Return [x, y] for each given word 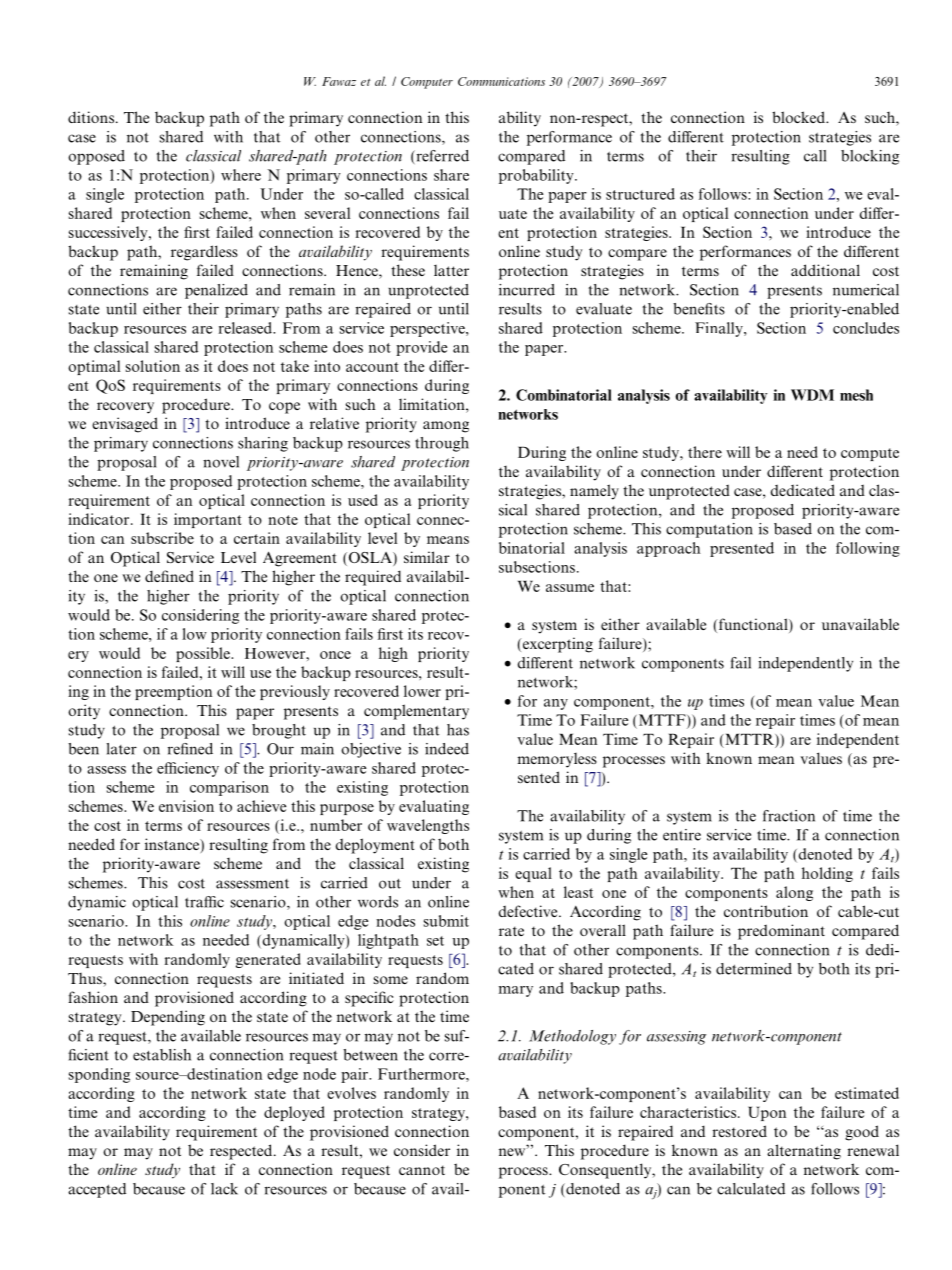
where [241, 175]
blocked [800, 117]
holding [827, 874]
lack [224, 1189]
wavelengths [428, 826]
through [442, 444]
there [705, 452]
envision [186, 806]
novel [221, 462]
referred [441, 156]
